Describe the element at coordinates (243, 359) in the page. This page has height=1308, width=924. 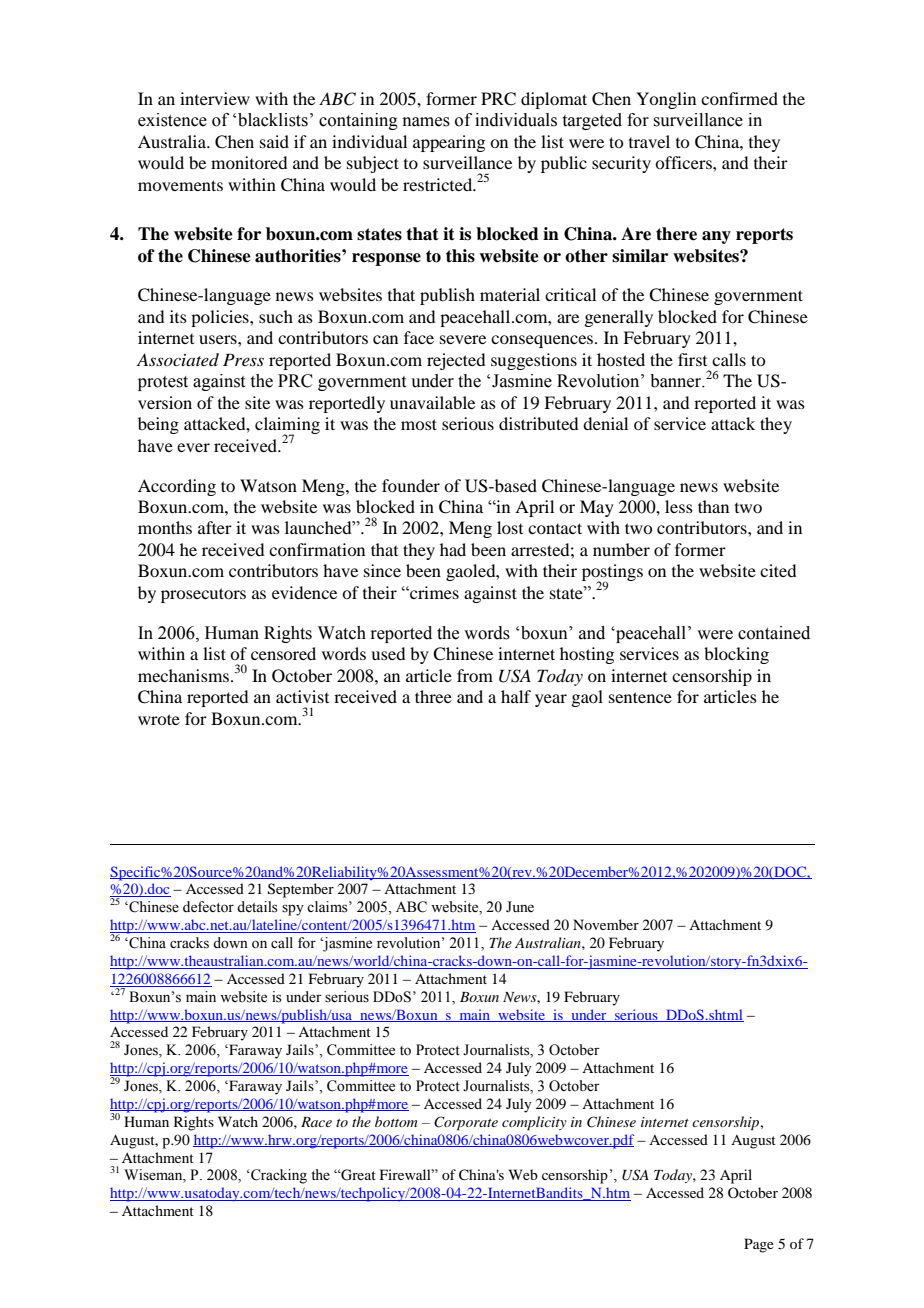
I see `Press` at that location.
